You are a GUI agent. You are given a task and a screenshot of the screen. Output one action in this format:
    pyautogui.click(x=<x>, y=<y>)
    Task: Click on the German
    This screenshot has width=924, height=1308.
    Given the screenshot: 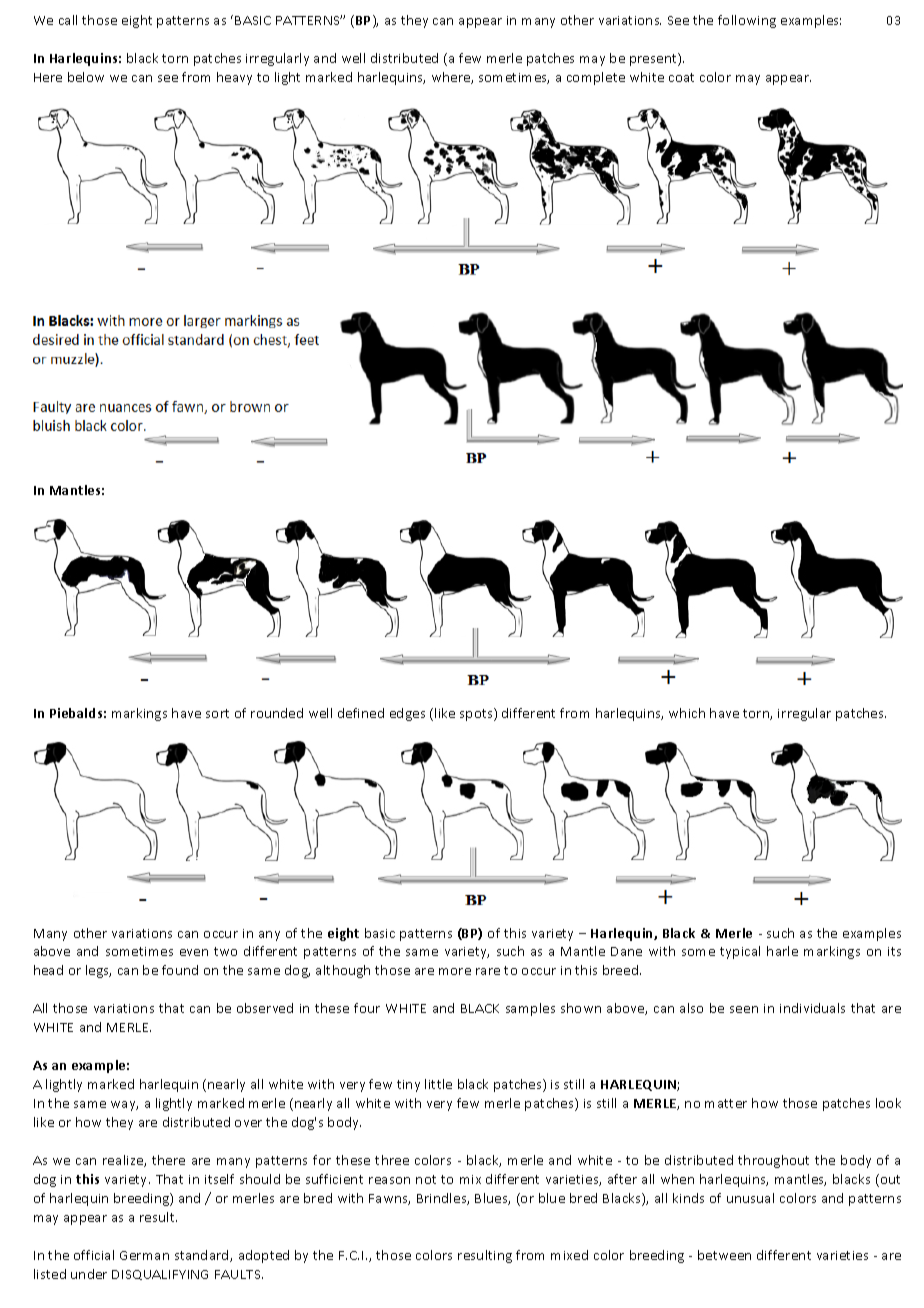 What is the action you would take?
    pyautogui.click(x=144, y=1255)
